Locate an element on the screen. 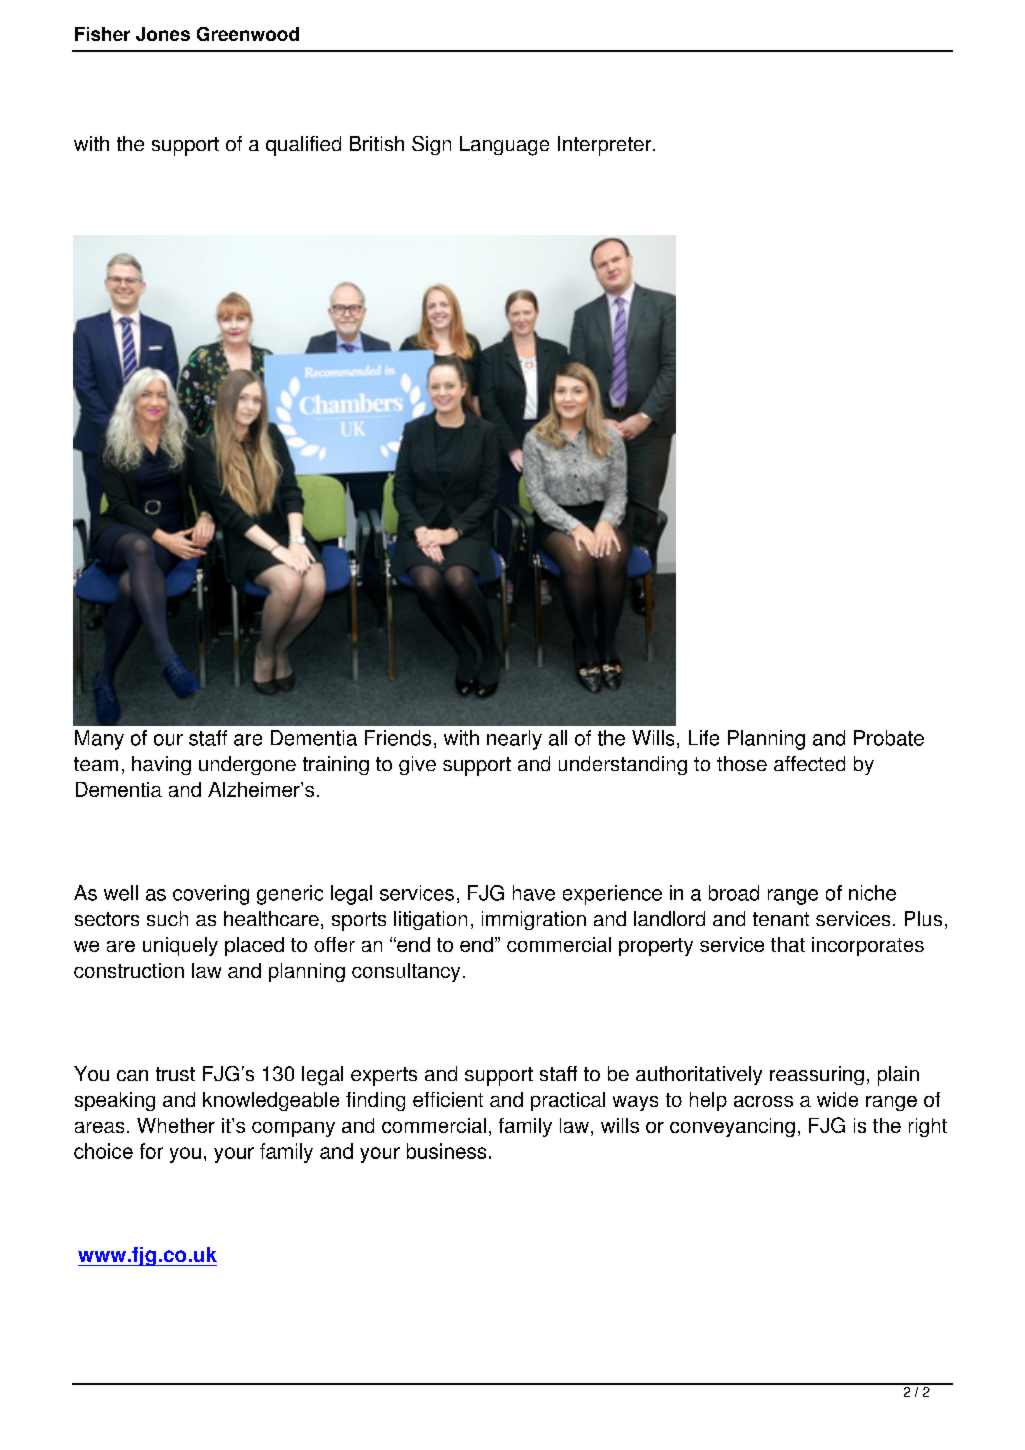  have is located at coordinates (534, 893).
